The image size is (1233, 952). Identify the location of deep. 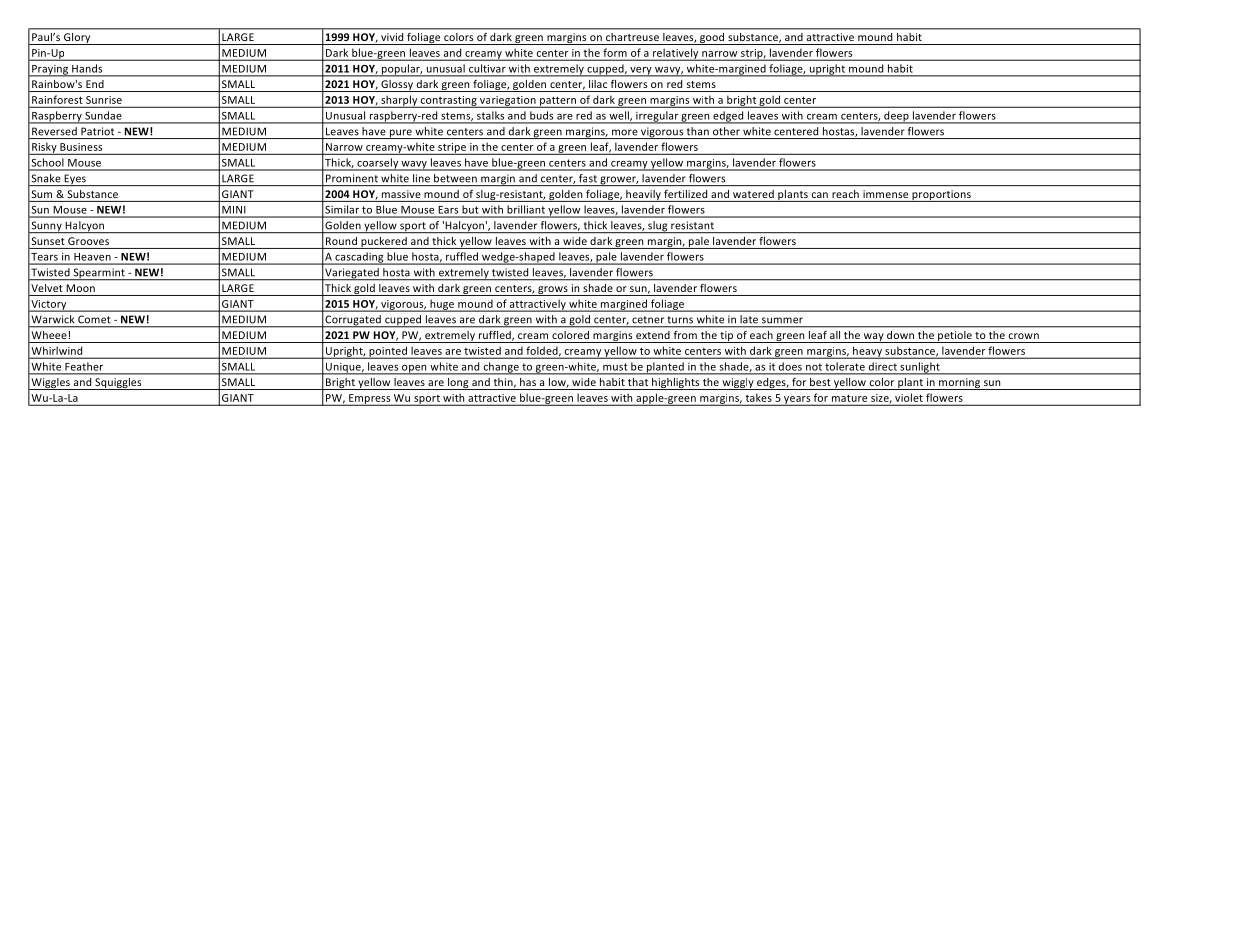
(896, 117).
